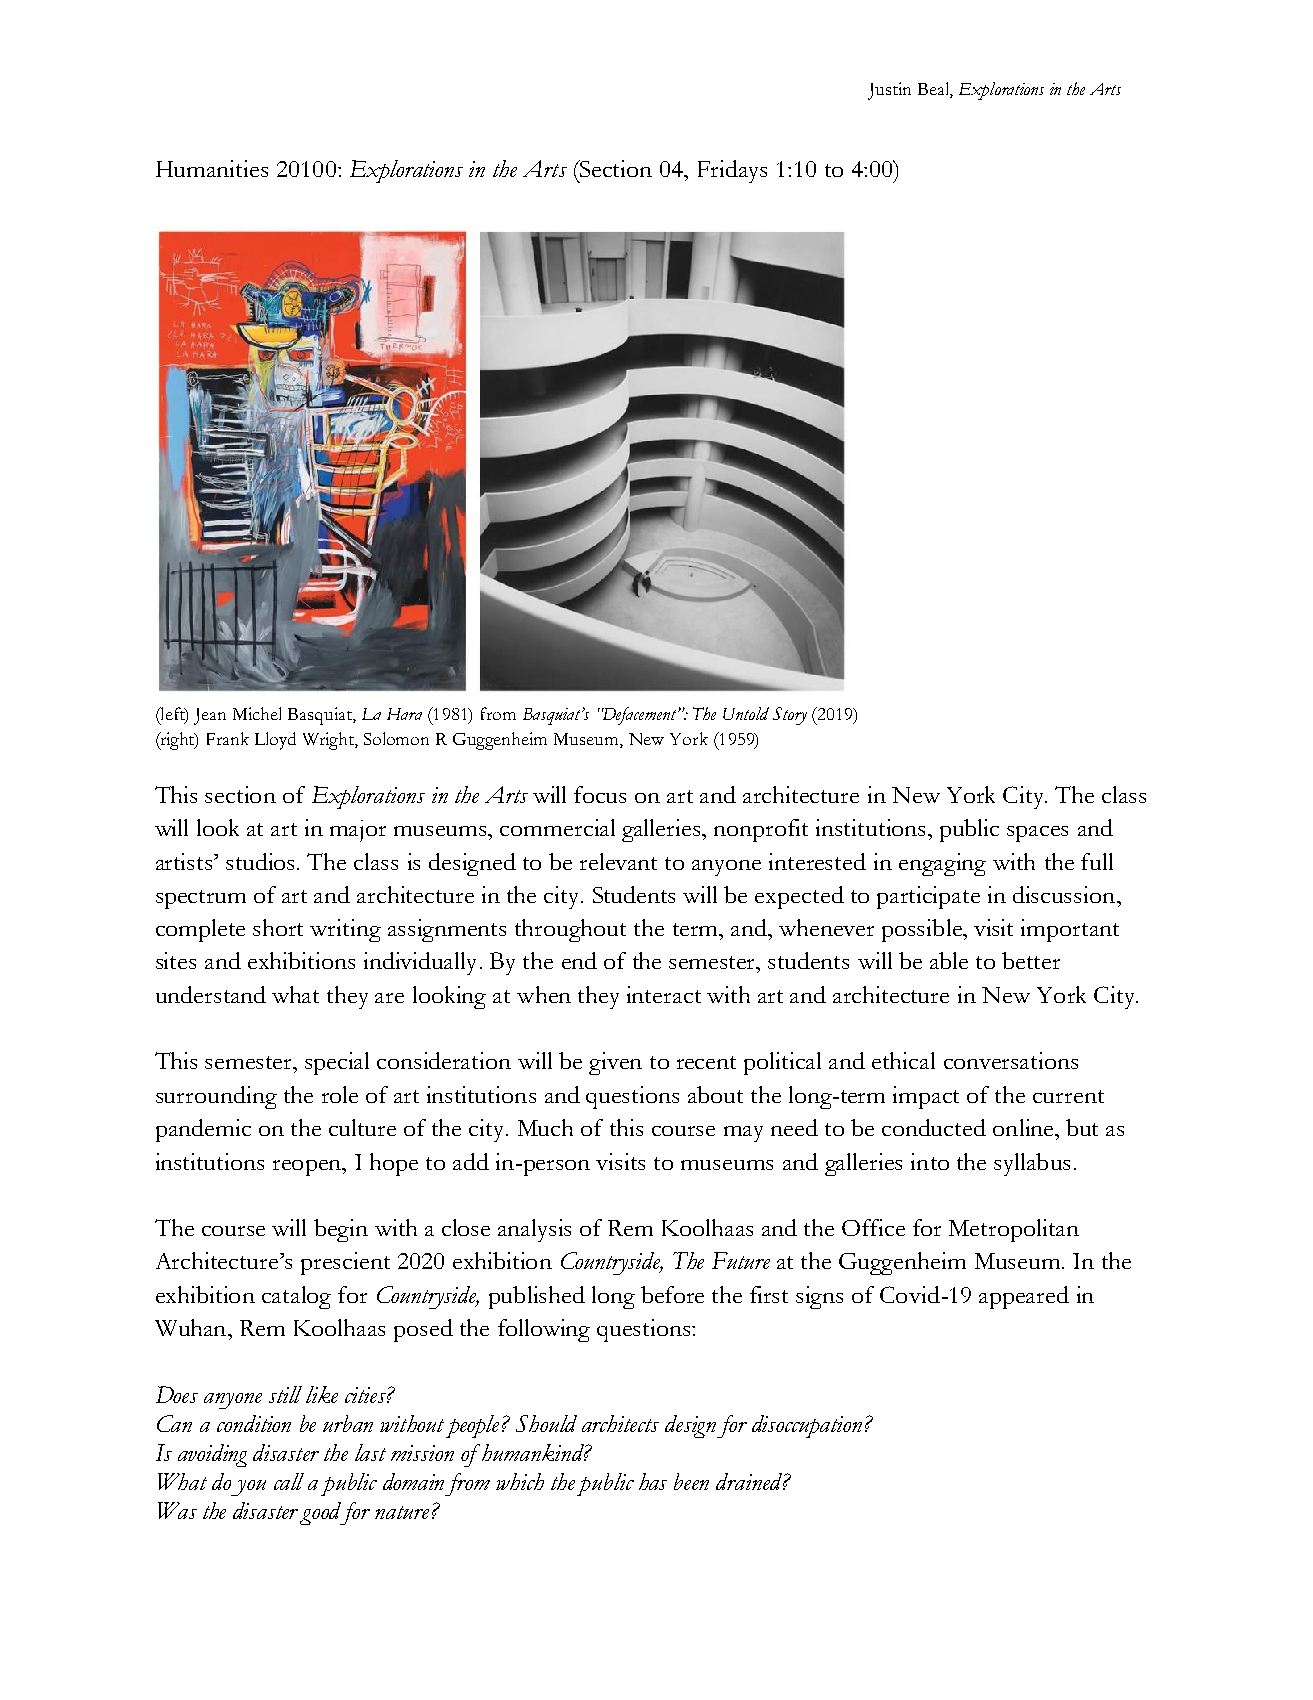 Image resolution: width=1313 pixels, height=1700 pixels. I want to click on Humanities, so click(212, 168).
